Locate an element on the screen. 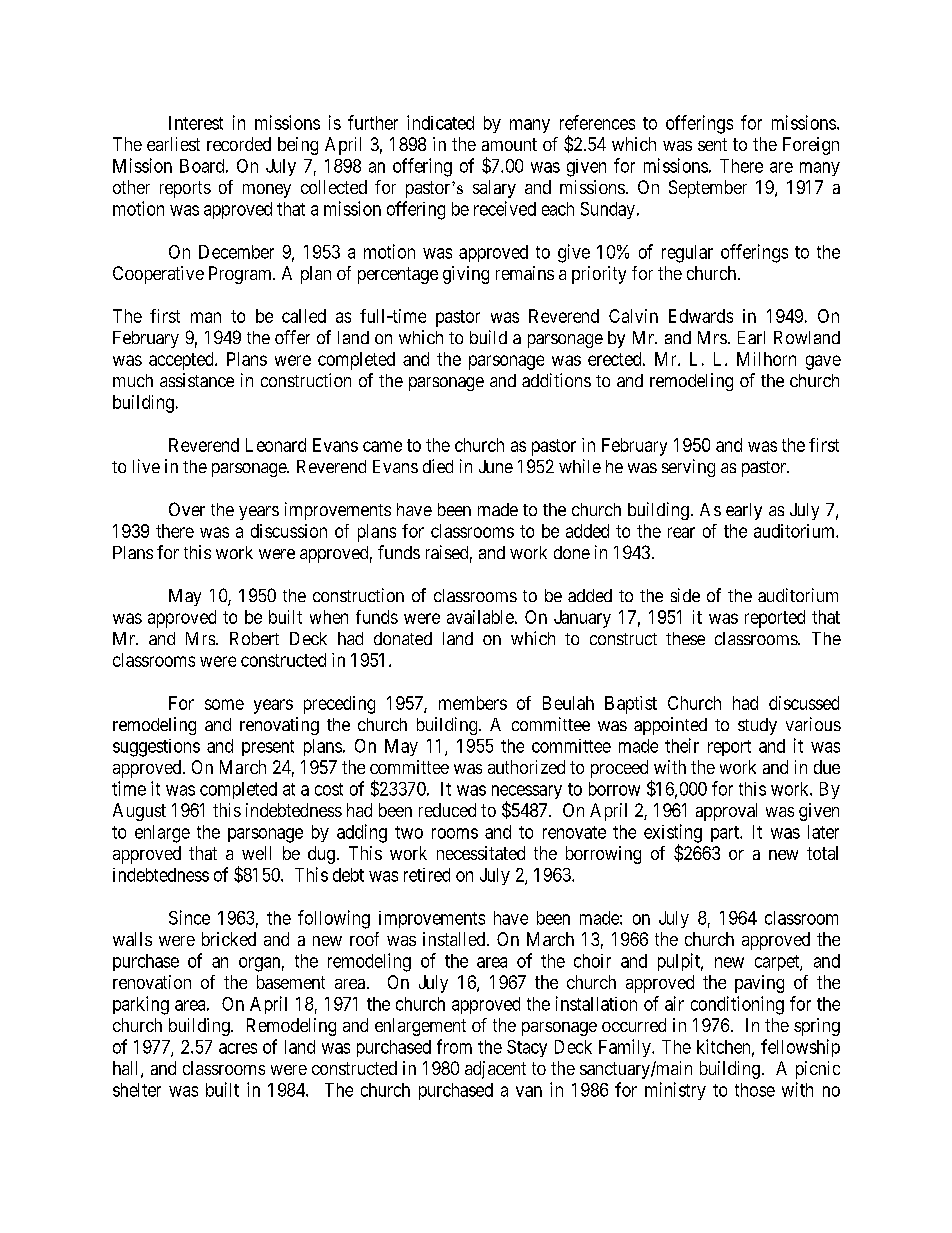 The width and height of the screenshot is (952, 1233). adjacent is located at coordinates (495, 1070).
